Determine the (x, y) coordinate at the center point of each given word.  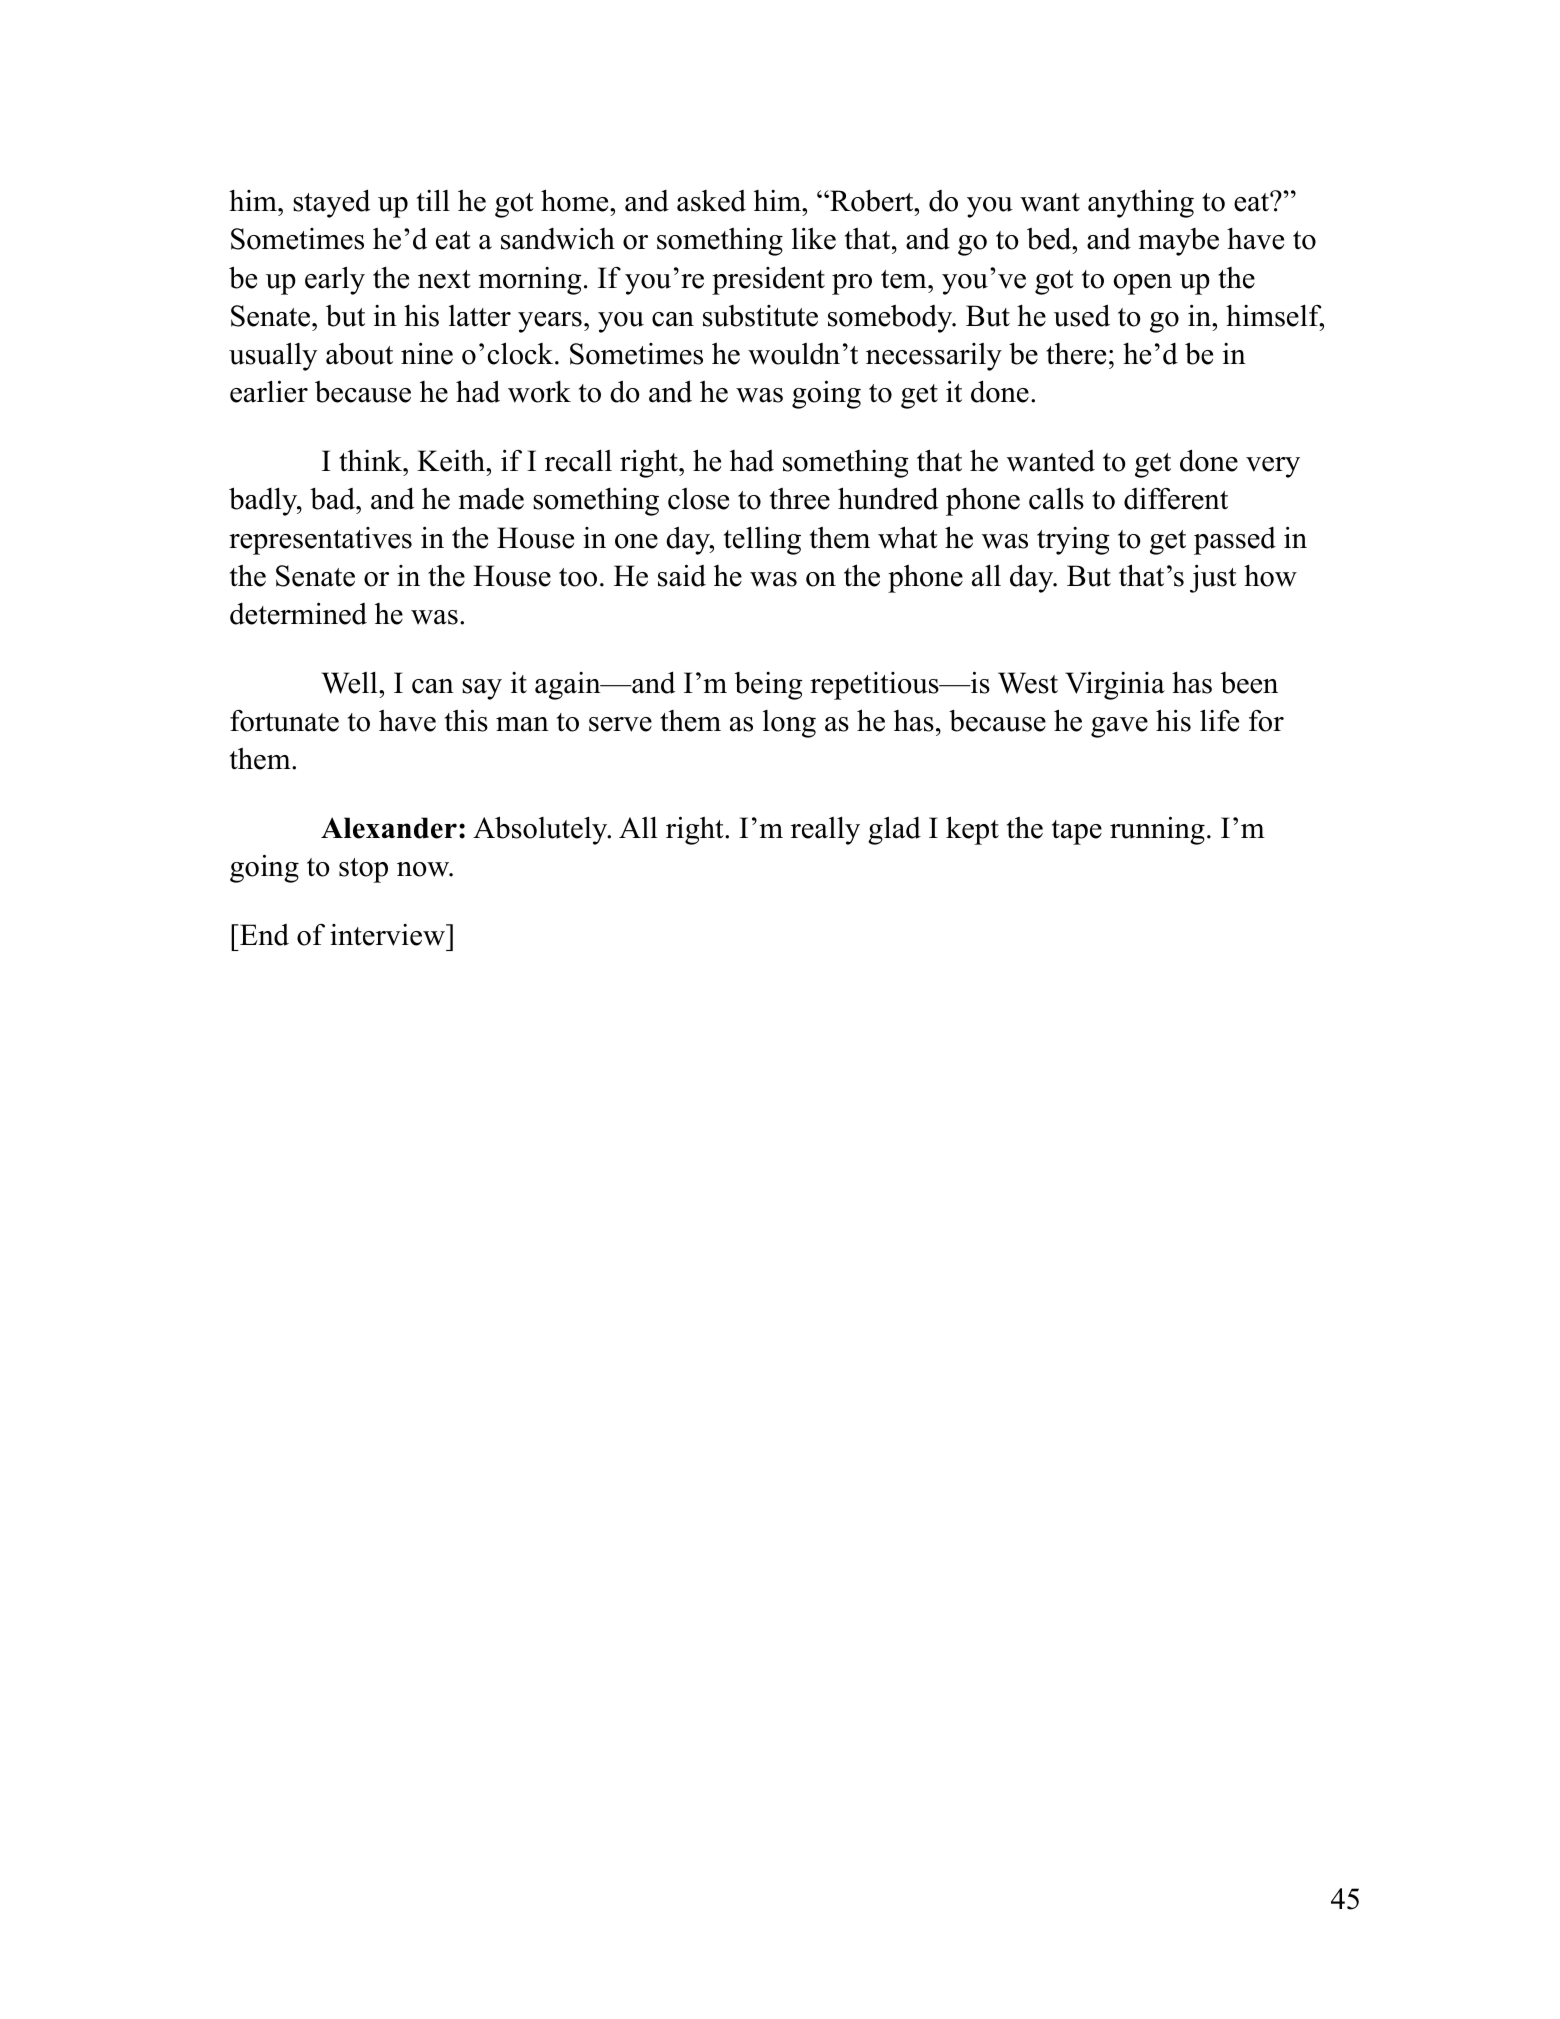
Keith (452, 461)
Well (350, 682)
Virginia (1115, 685)
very (1273, 467)
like (814, 238)
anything (1141, 203)
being (768, 686)
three (800, 499)
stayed (331, 203)
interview (388, 935)
